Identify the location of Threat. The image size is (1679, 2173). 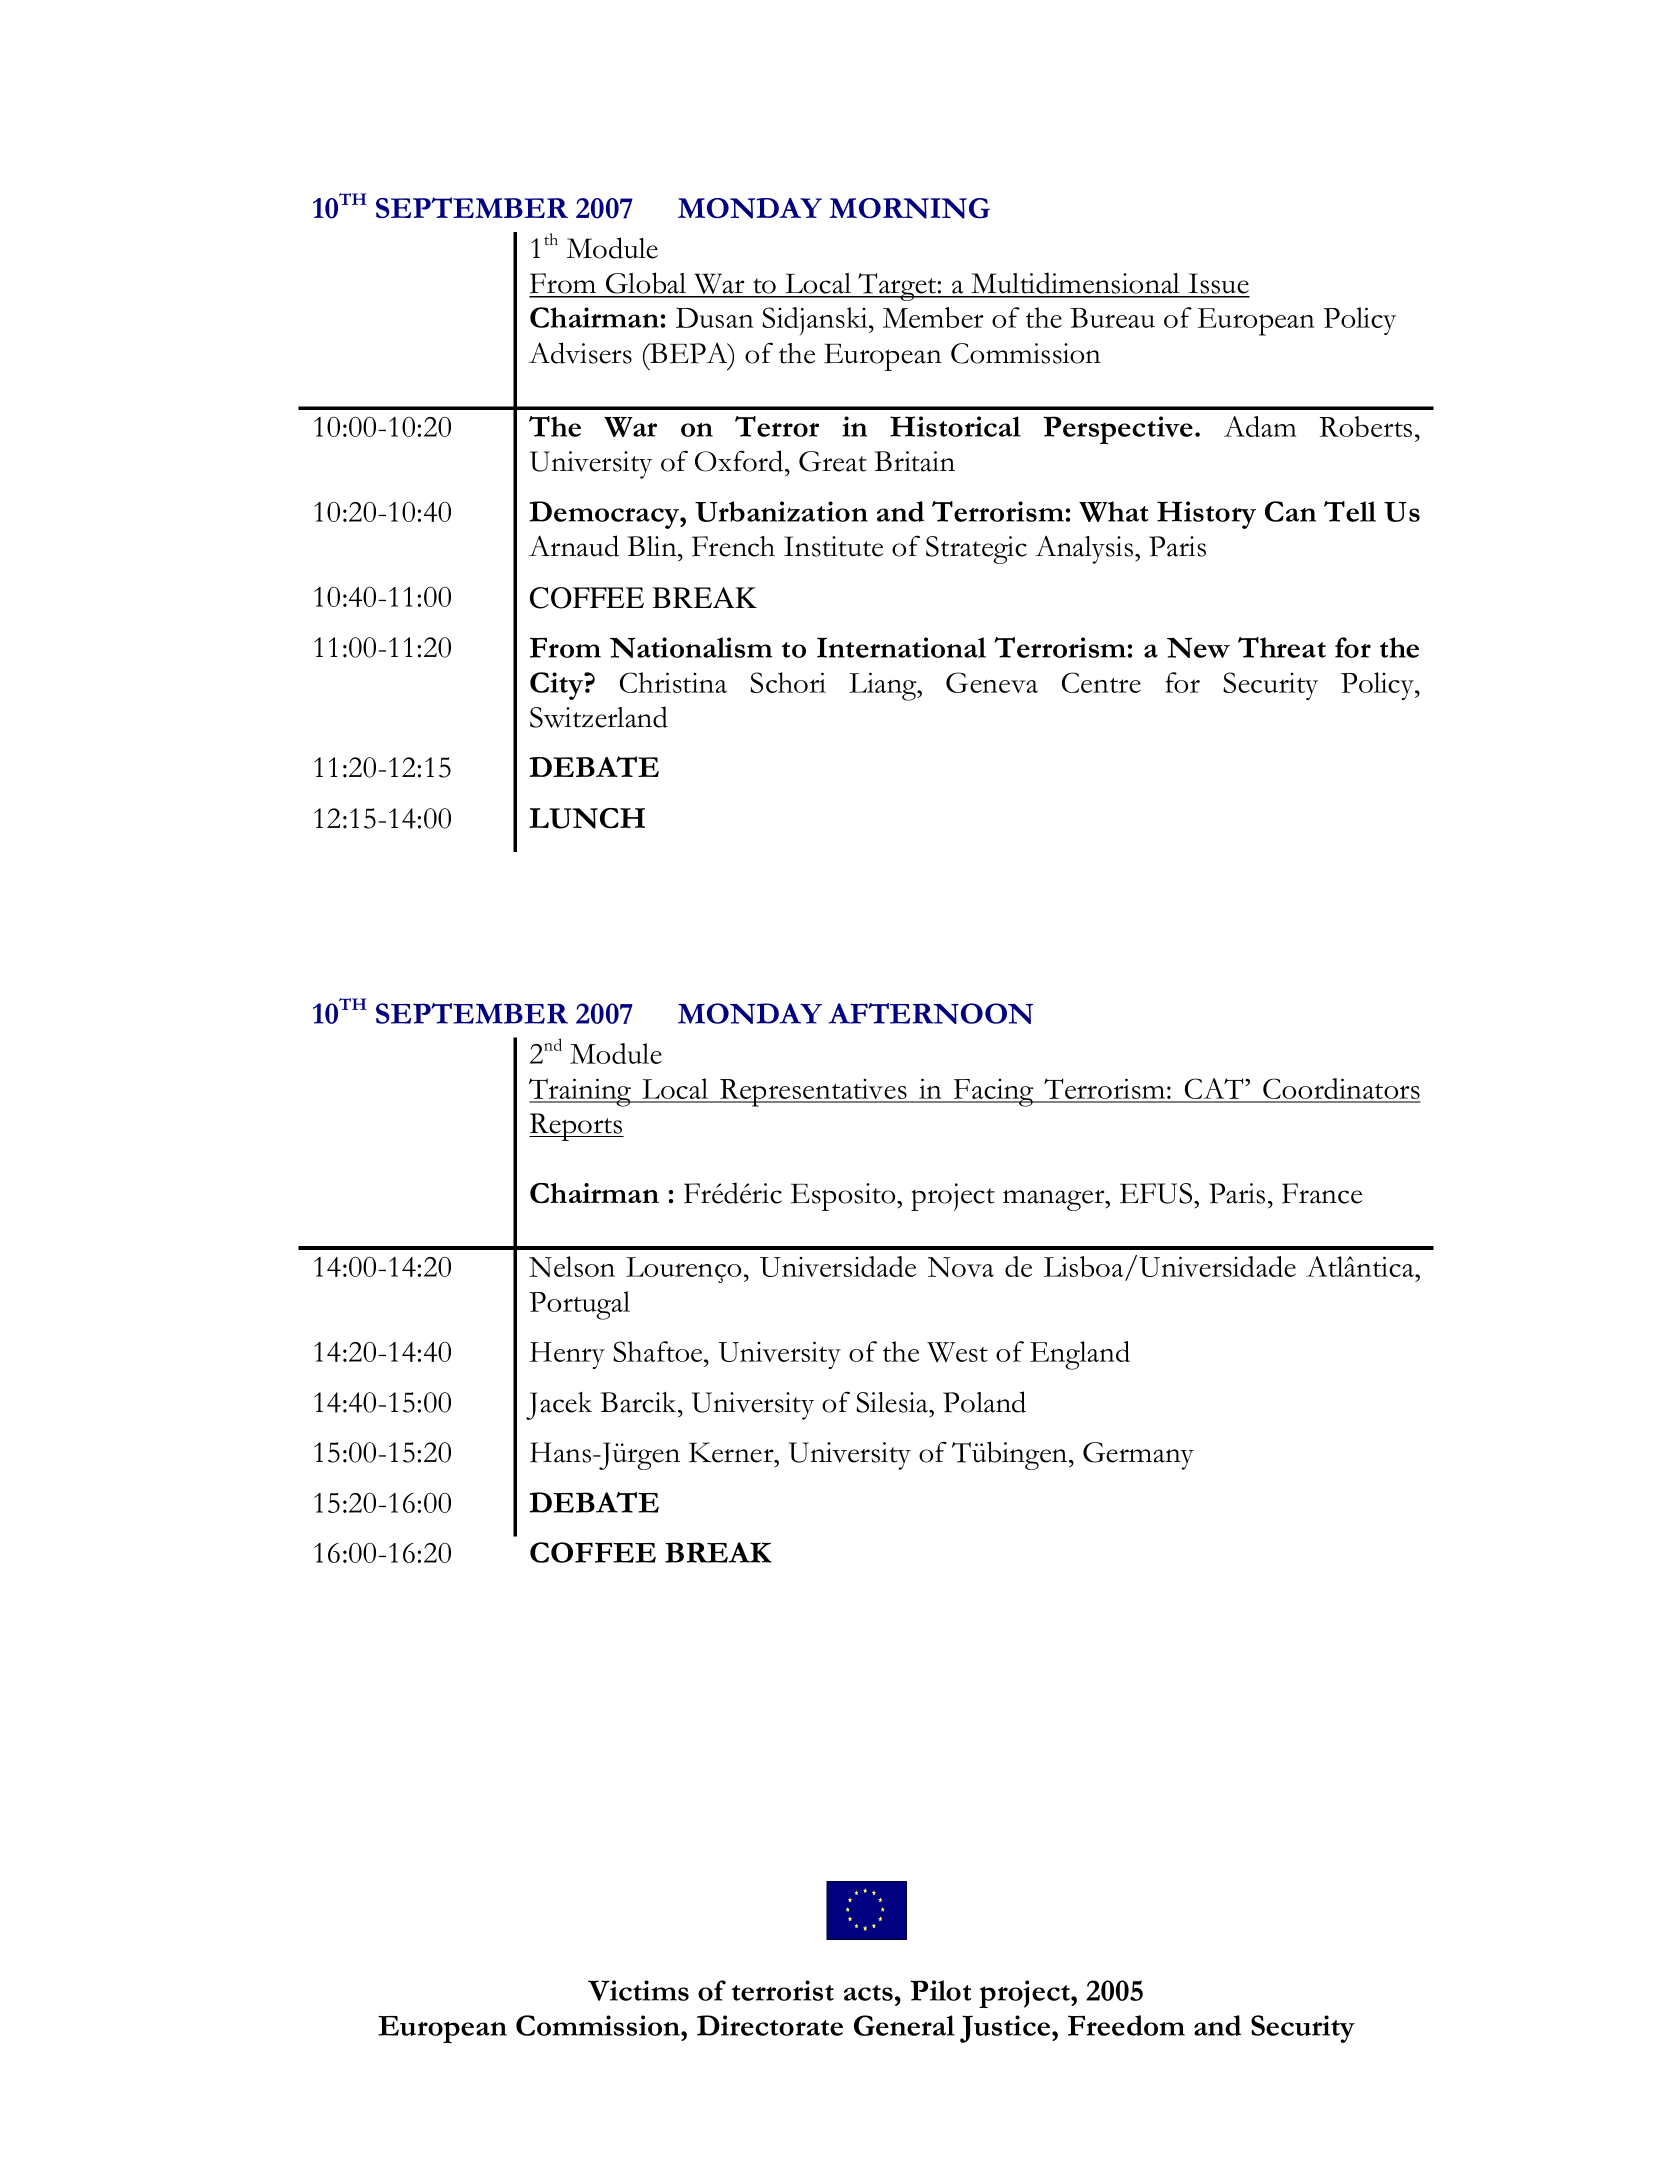
(1282, 647).
